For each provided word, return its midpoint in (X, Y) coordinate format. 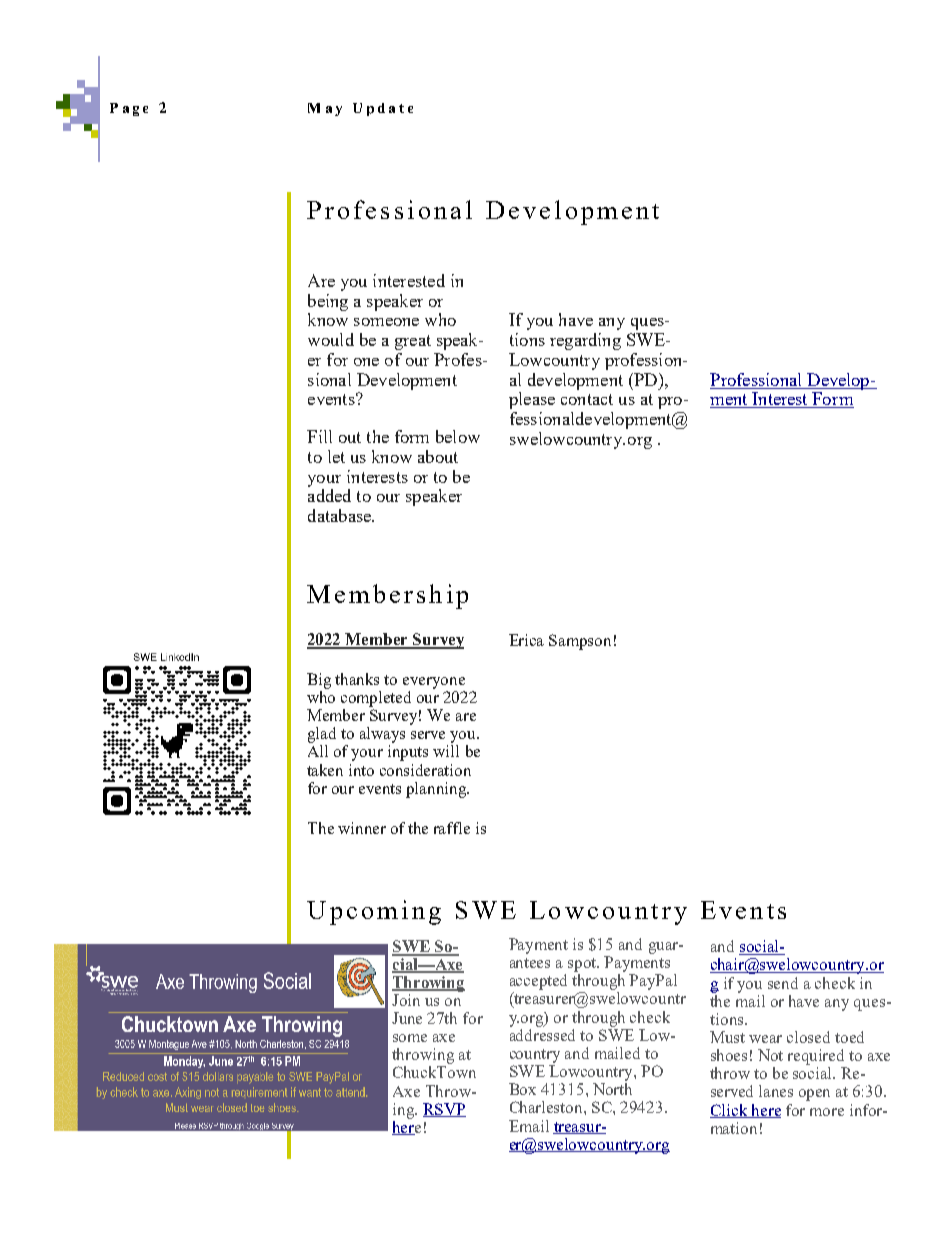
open (814, 1095)
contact (587, 399)
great (413, 342)
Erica (526, 640)
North (612, 1089)
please (532, 400)
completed (376, 699)
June (407, 1018)
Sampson (580, 642)
